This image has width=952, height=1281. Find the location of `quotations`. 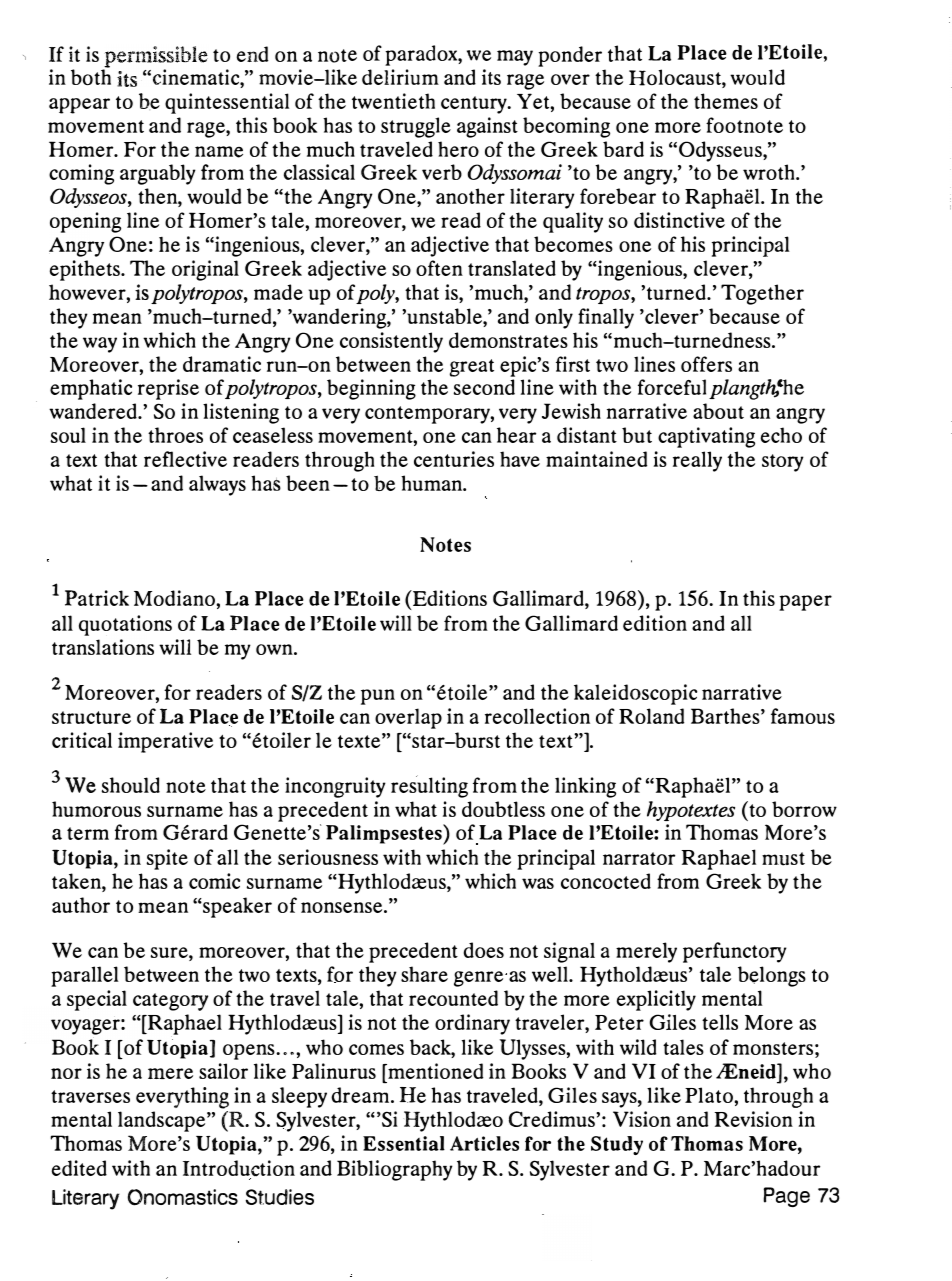

quotations is located at coordinates (125, 625).
